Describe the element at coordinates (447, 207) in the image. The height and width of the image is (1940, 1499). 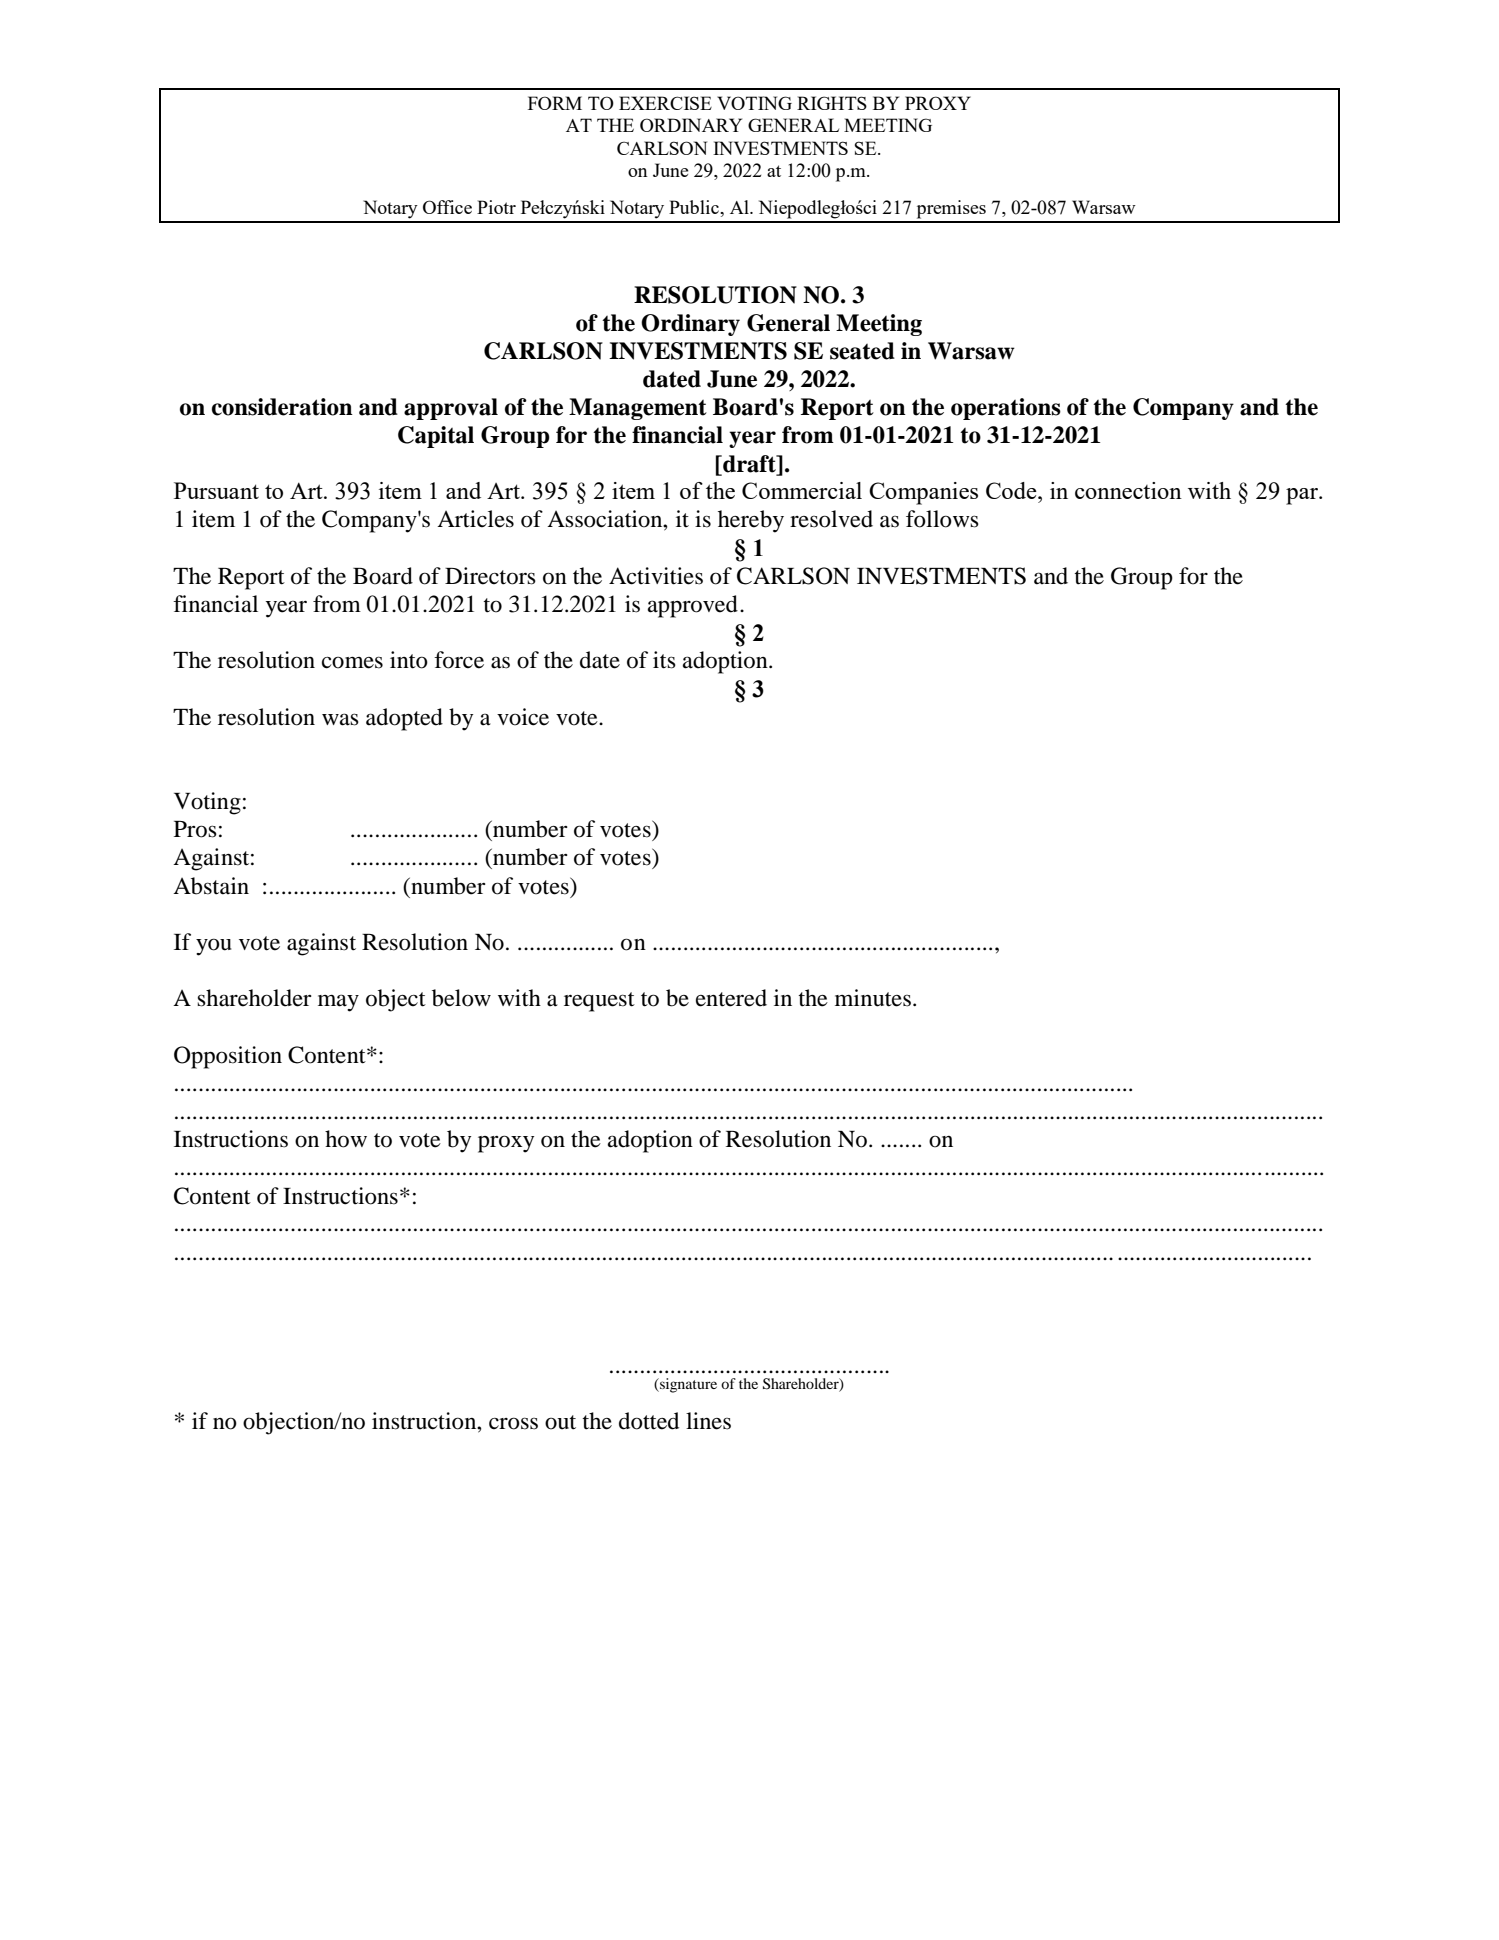
I see `Office` at that location.
